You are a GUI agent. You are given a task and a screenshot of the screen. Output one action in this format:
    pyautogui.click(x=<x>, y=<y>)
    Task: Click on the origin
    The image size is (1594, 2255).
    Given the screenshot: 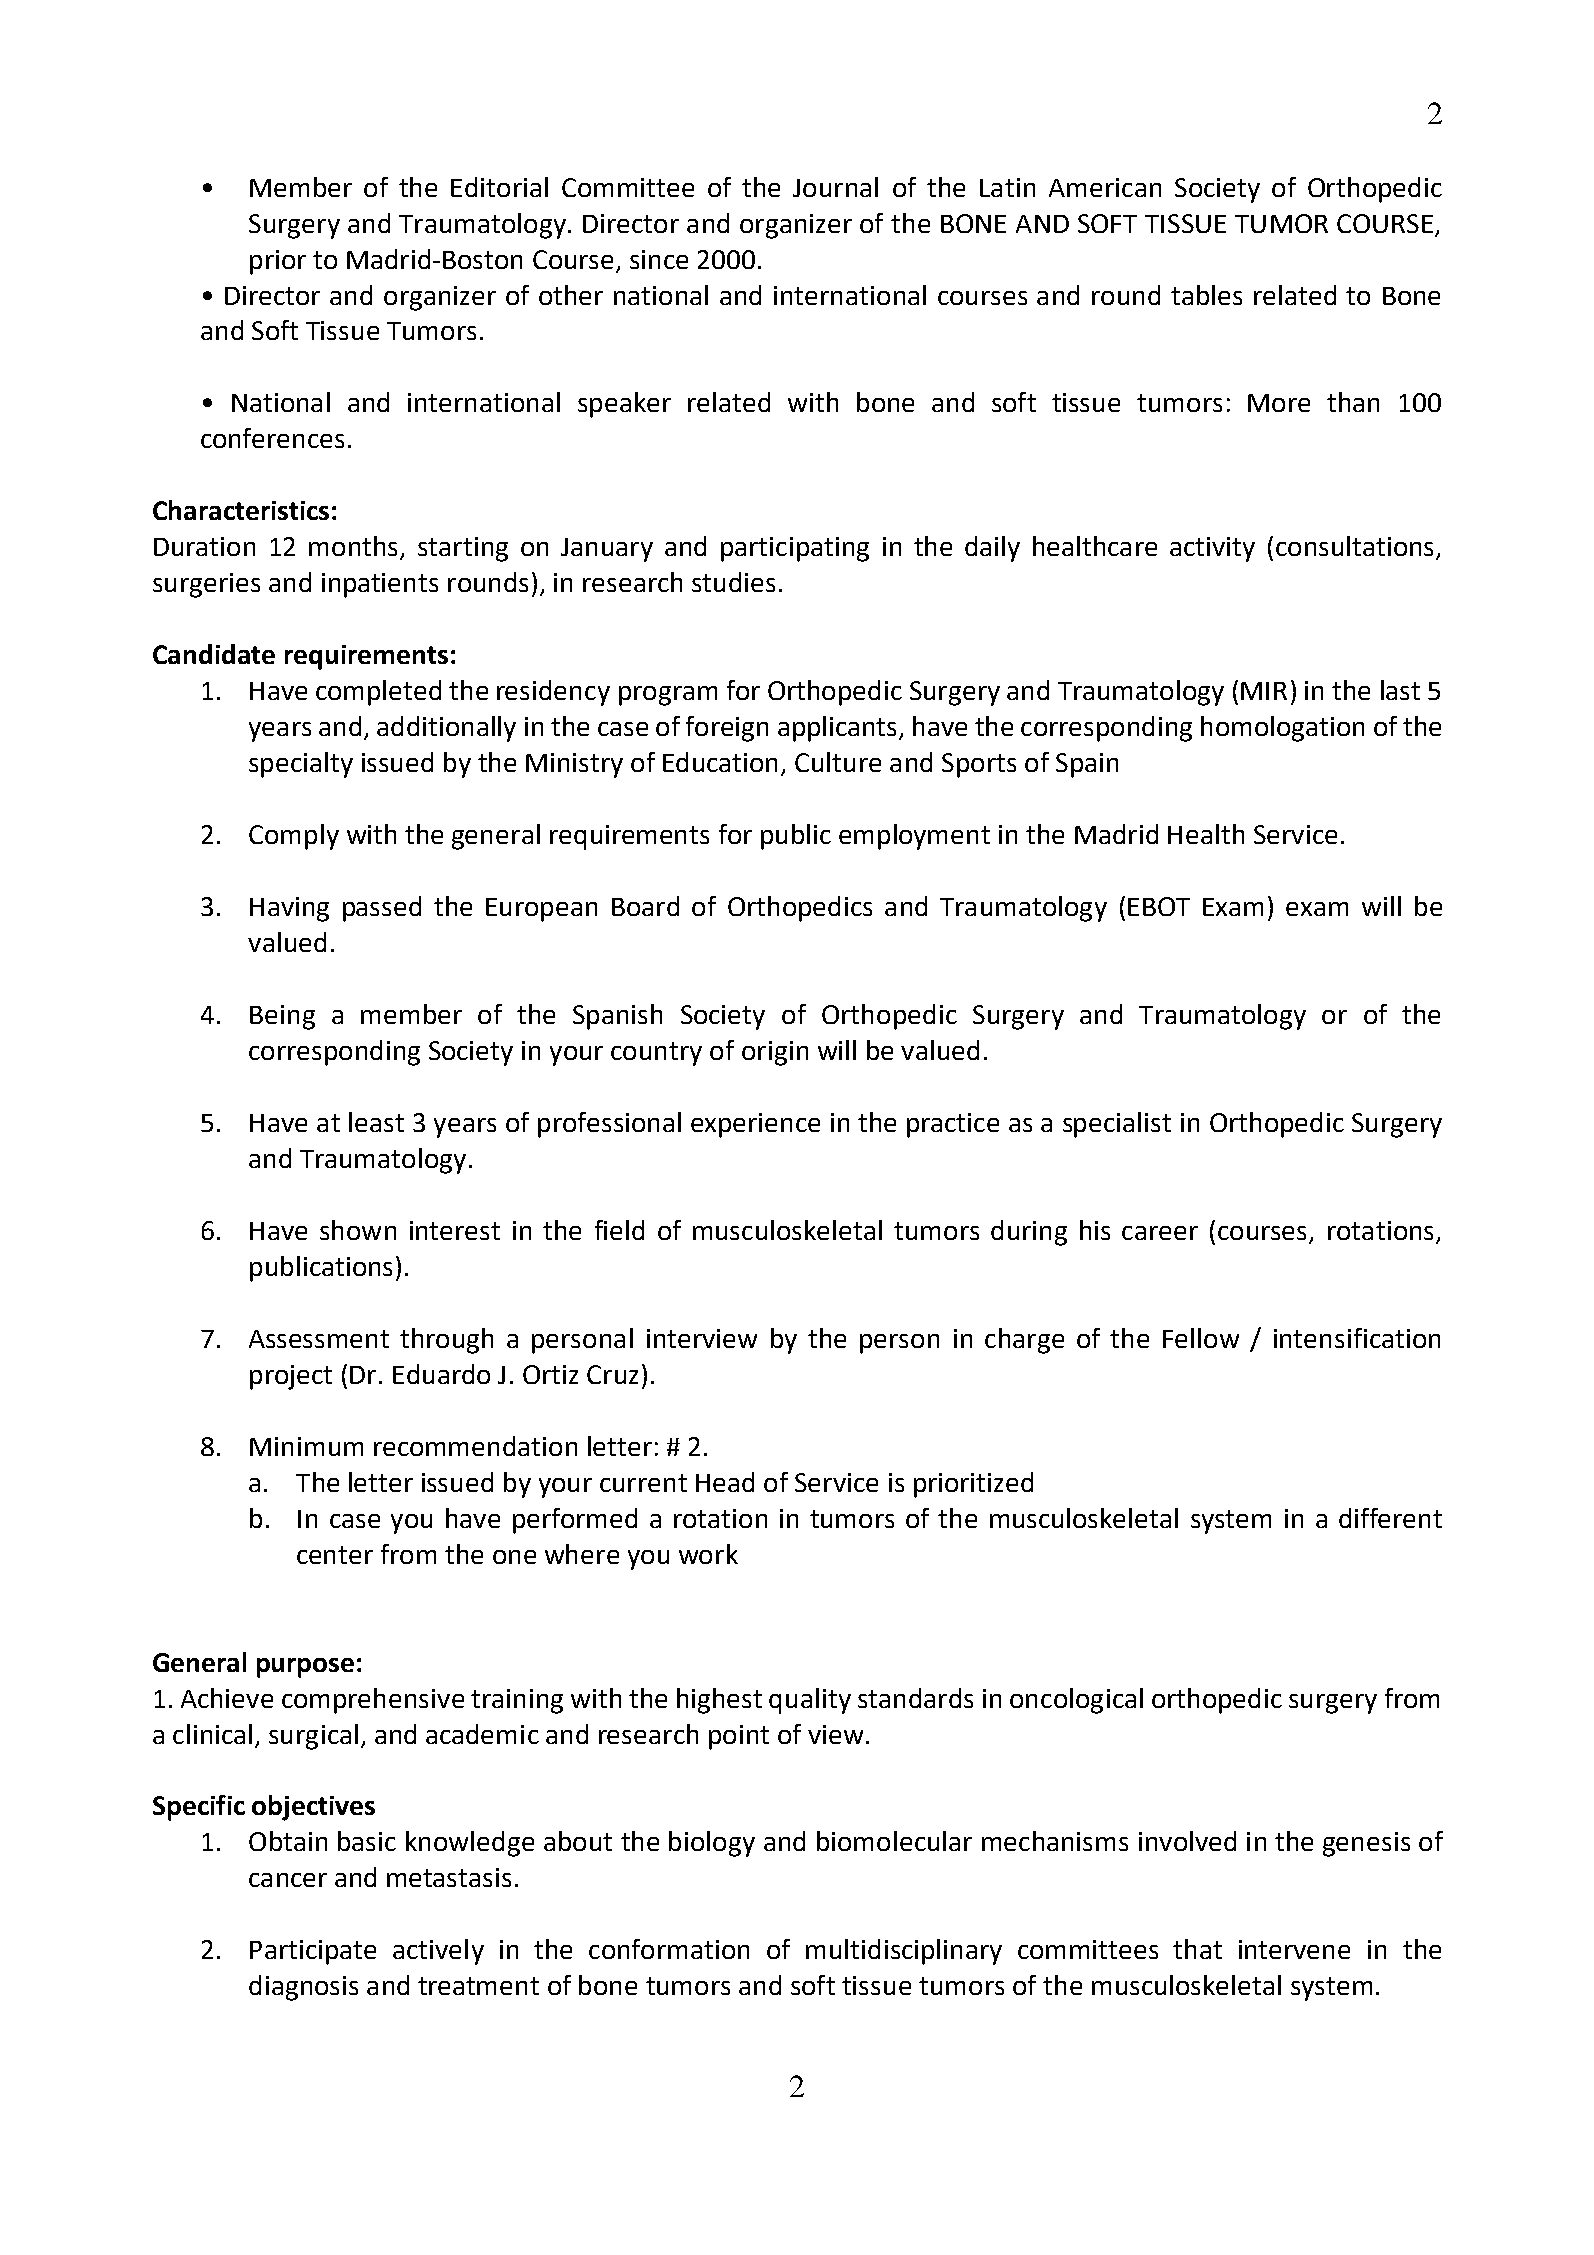 What is the action you would take?
    pyautogui.click(x=775, y=1053)
